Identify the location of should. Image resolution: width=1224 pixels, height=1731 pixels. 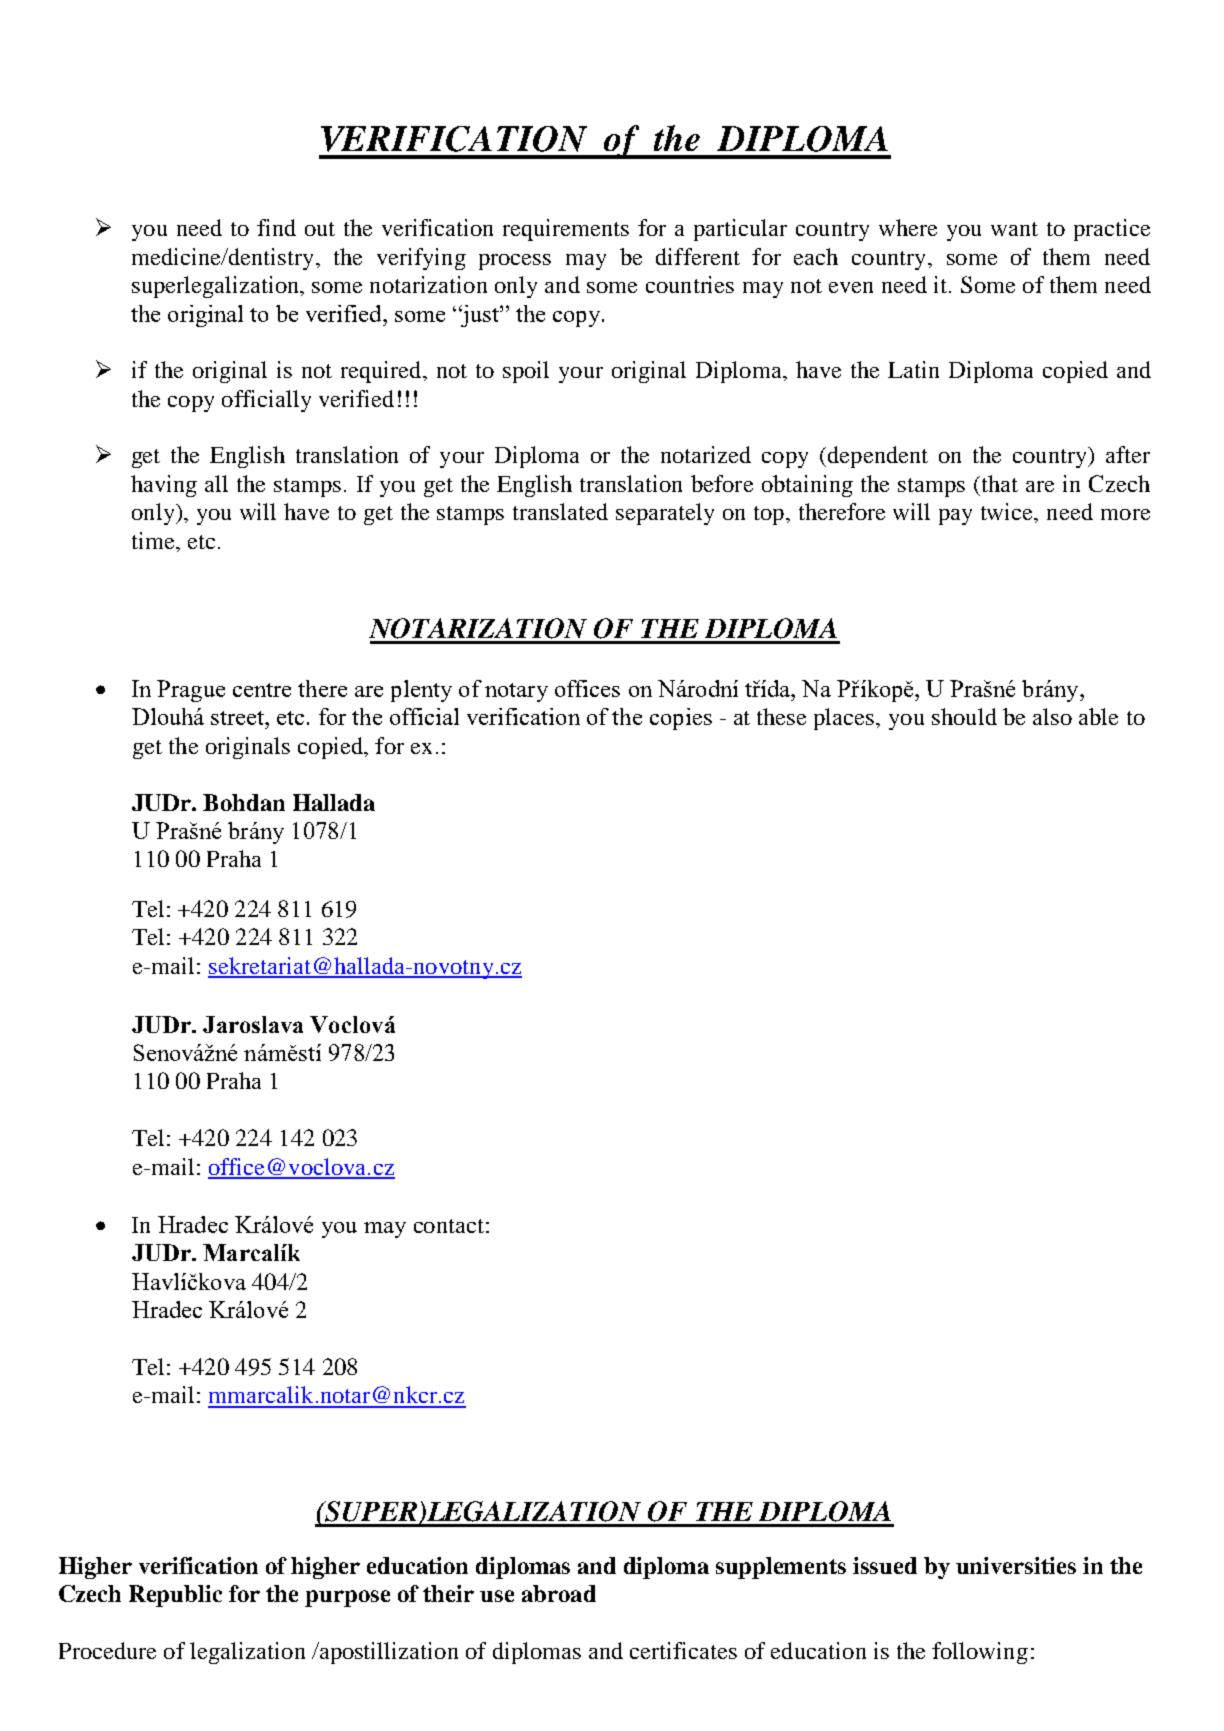
(964, 716).
